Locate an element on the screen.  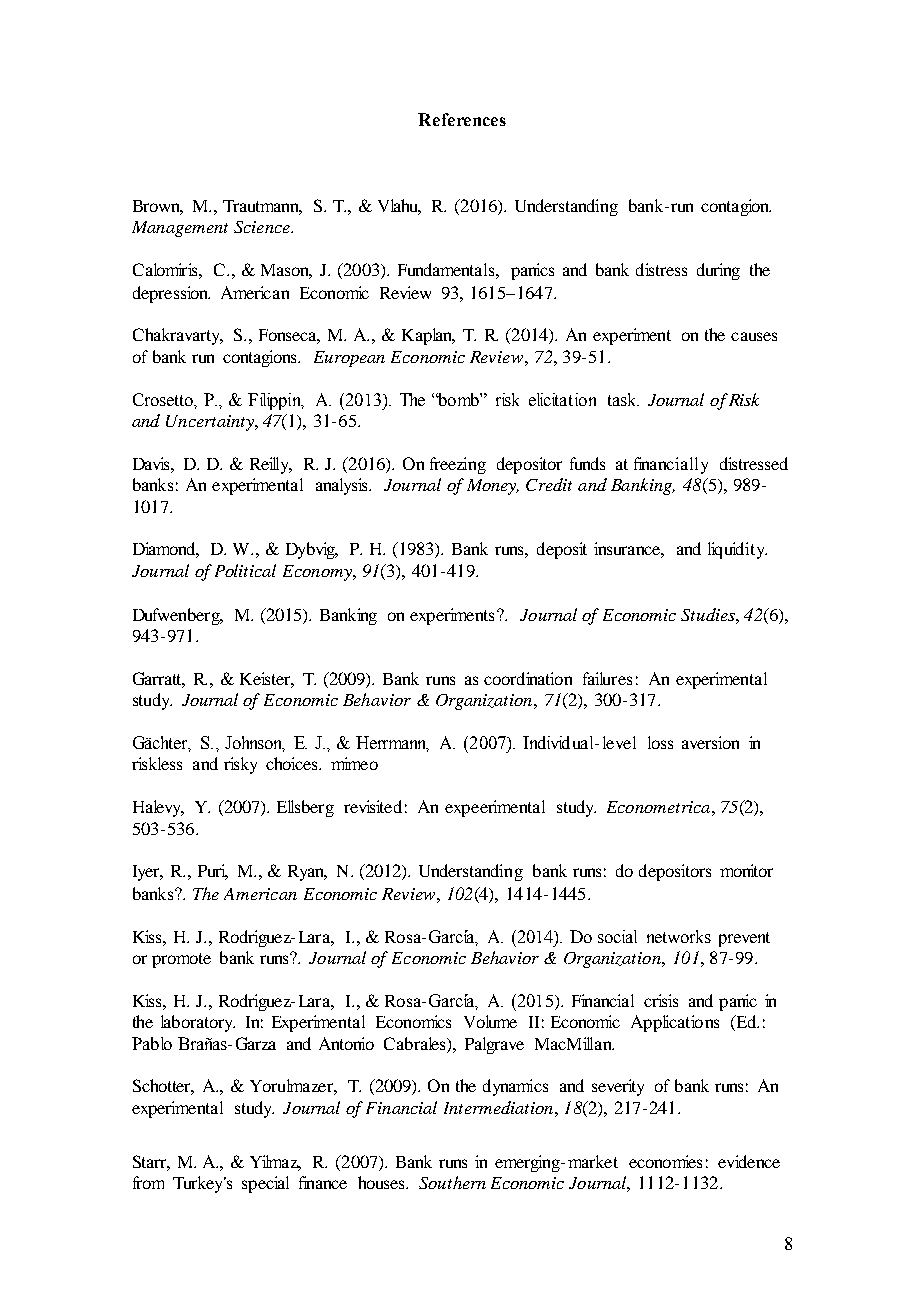
Southern is located at coordinates (452, 1182).
